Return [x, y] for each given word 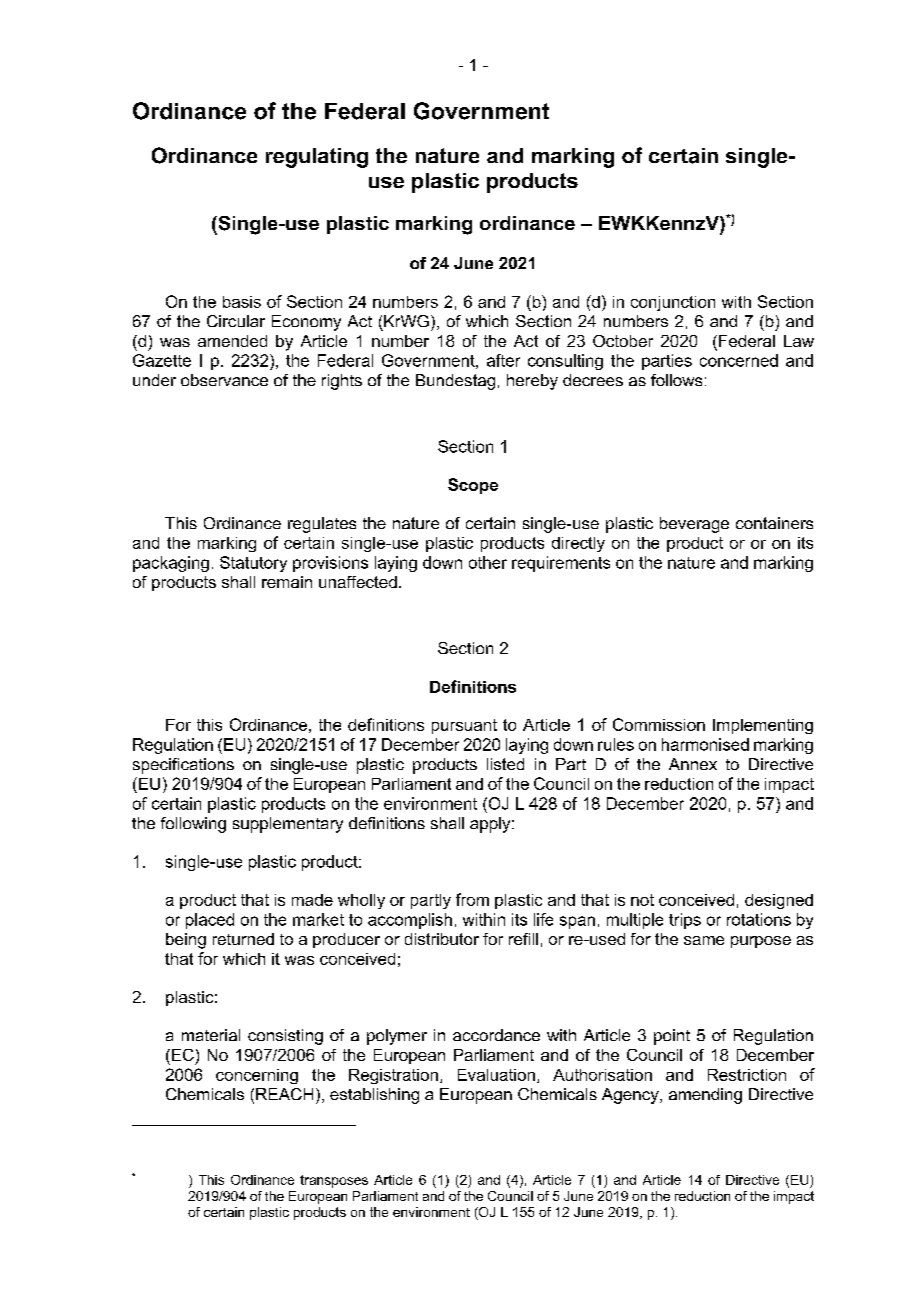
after [503, 360]
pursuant [464, 726]
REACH [284, 1094]
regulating [317, 158]
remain [287, 582]
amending [705, 1096]
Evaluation [496, 1075]
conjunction [673, 303]
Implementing [763, 726]
